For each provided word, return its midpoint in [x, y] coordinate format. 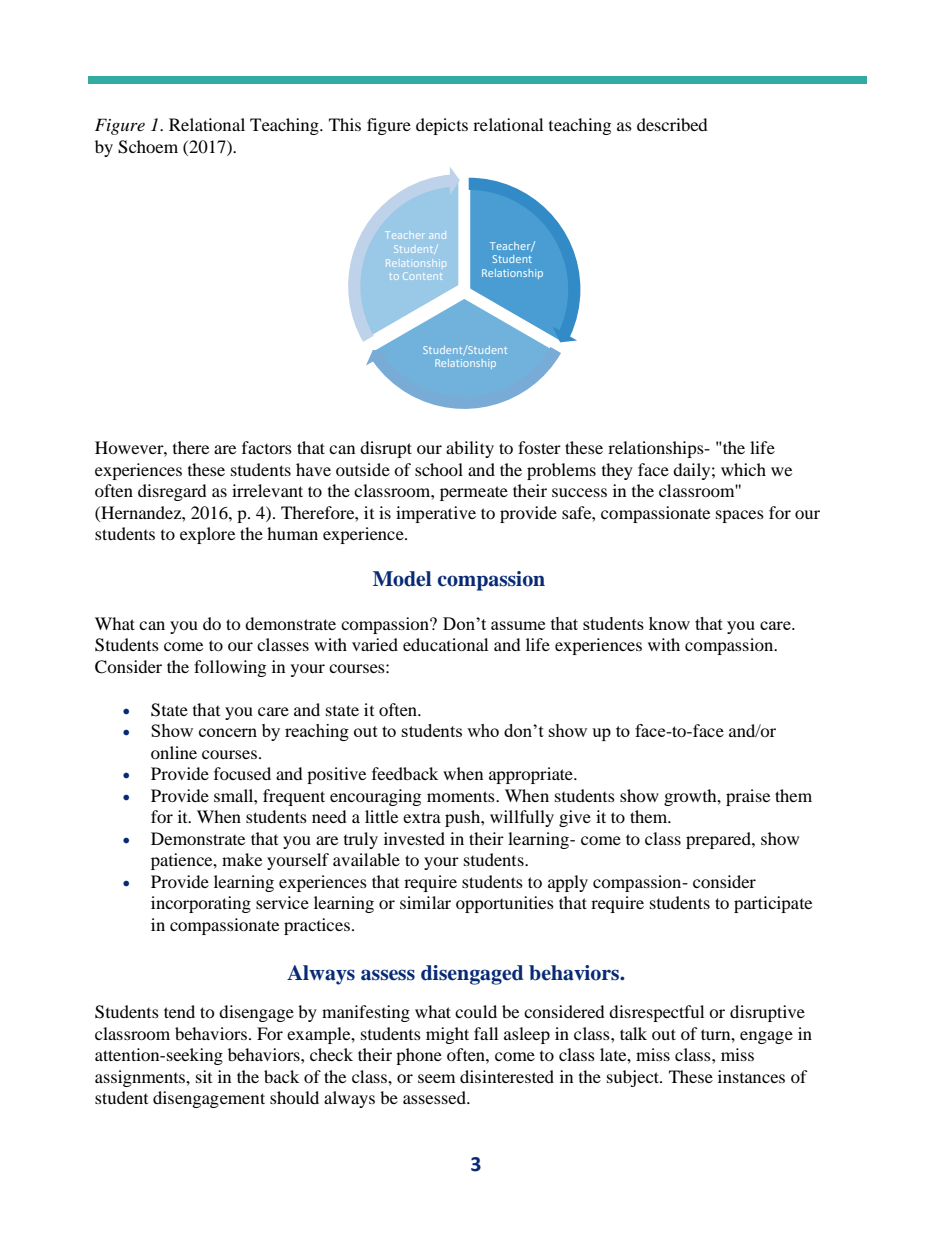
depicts [442, 126]
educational [445, 644]
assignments [141, 1078]
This [345, 124]
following [230, 668]
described [672, 124]
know [669, 623]
